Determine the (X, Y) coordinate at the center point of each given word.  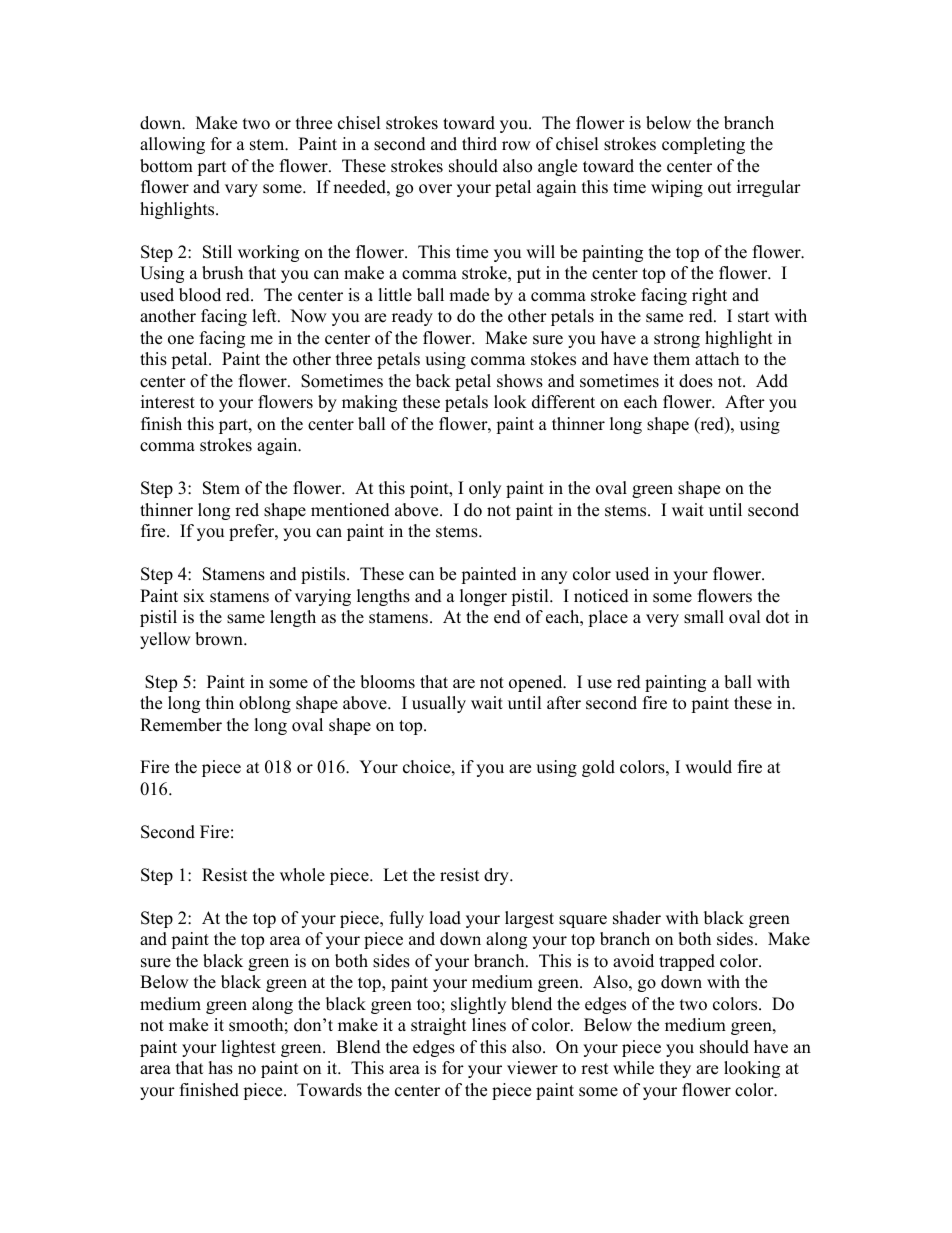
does (696, 381)
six (194, 596)
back (433, 381)
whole (302, 875)
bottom (166, 166)
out (720, 188)
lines (489, 1025)
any (554, 577)
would (708, 767)
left (265, 316)
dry (497, 876)
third (479, 144)
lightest (248, 1048)
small (704, 617)
